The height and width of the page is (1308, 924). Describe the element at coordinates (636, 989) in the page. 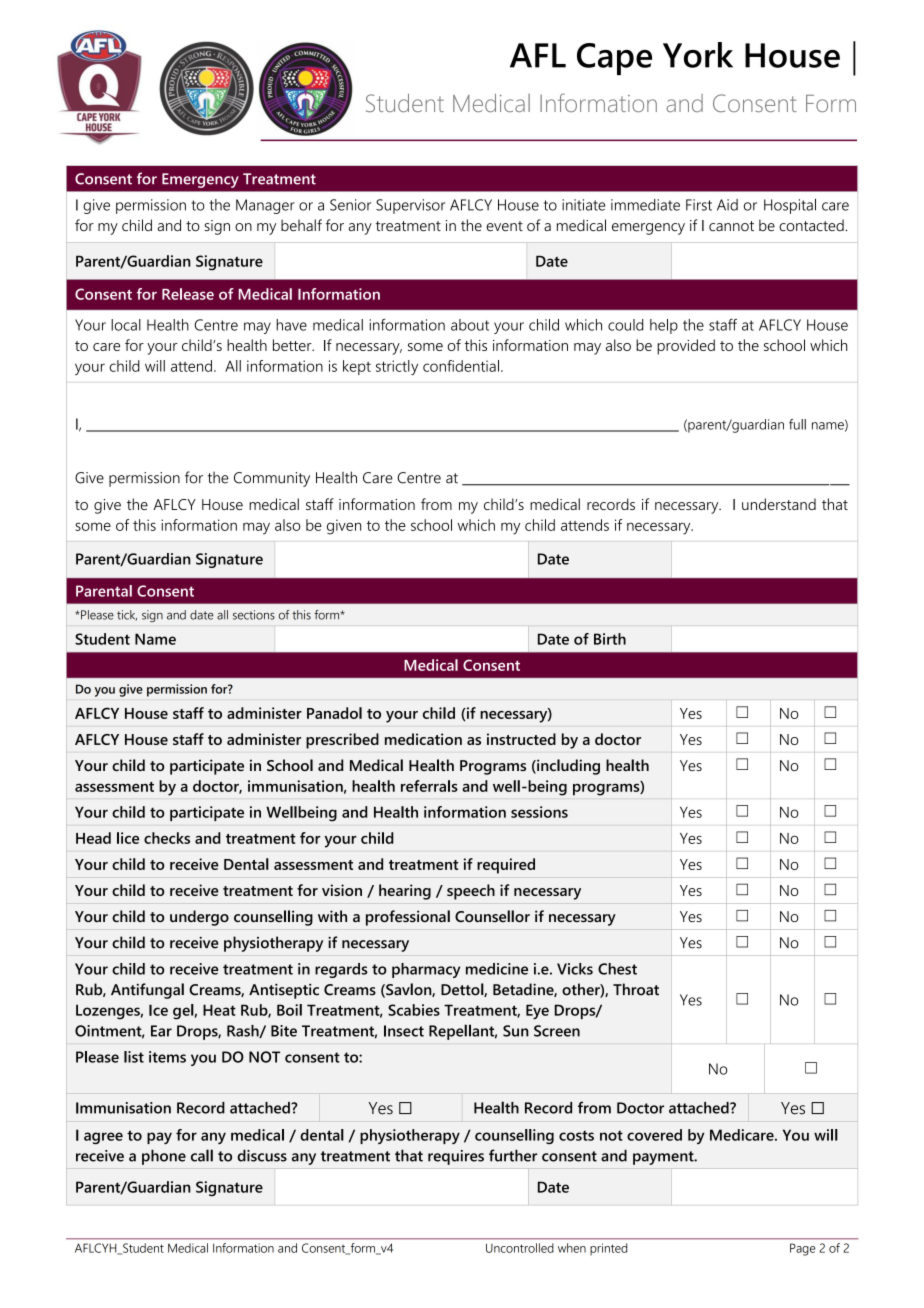

I see `Throat` at that location.
